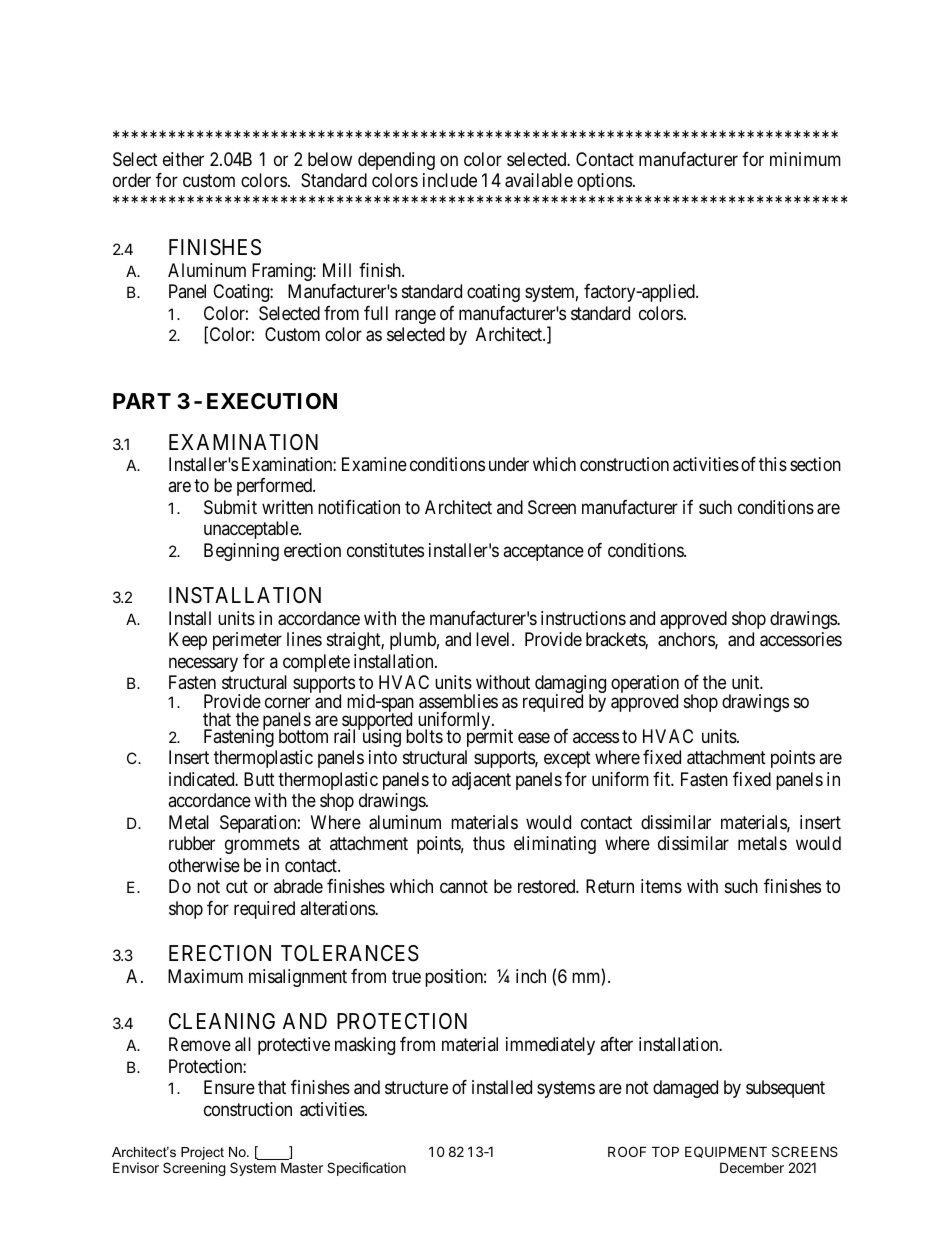 This screenshot has width=952, height=1233. What do you see at coordinates (661, 886) in the screenshot?
I see `items` at bounding box center [661, 886].
